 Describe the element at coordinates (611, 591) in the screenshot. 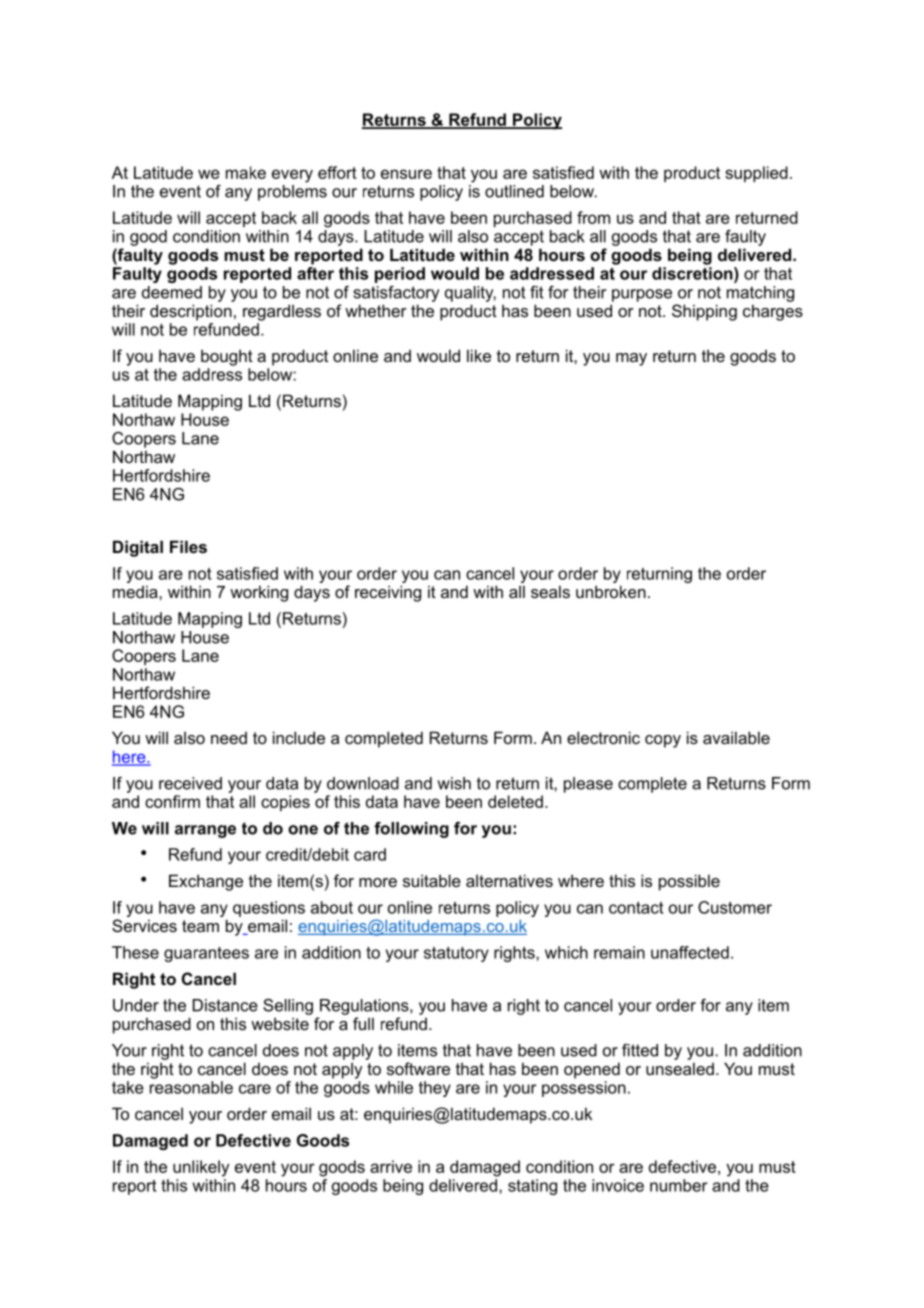

I see `unbroken` at that location.
